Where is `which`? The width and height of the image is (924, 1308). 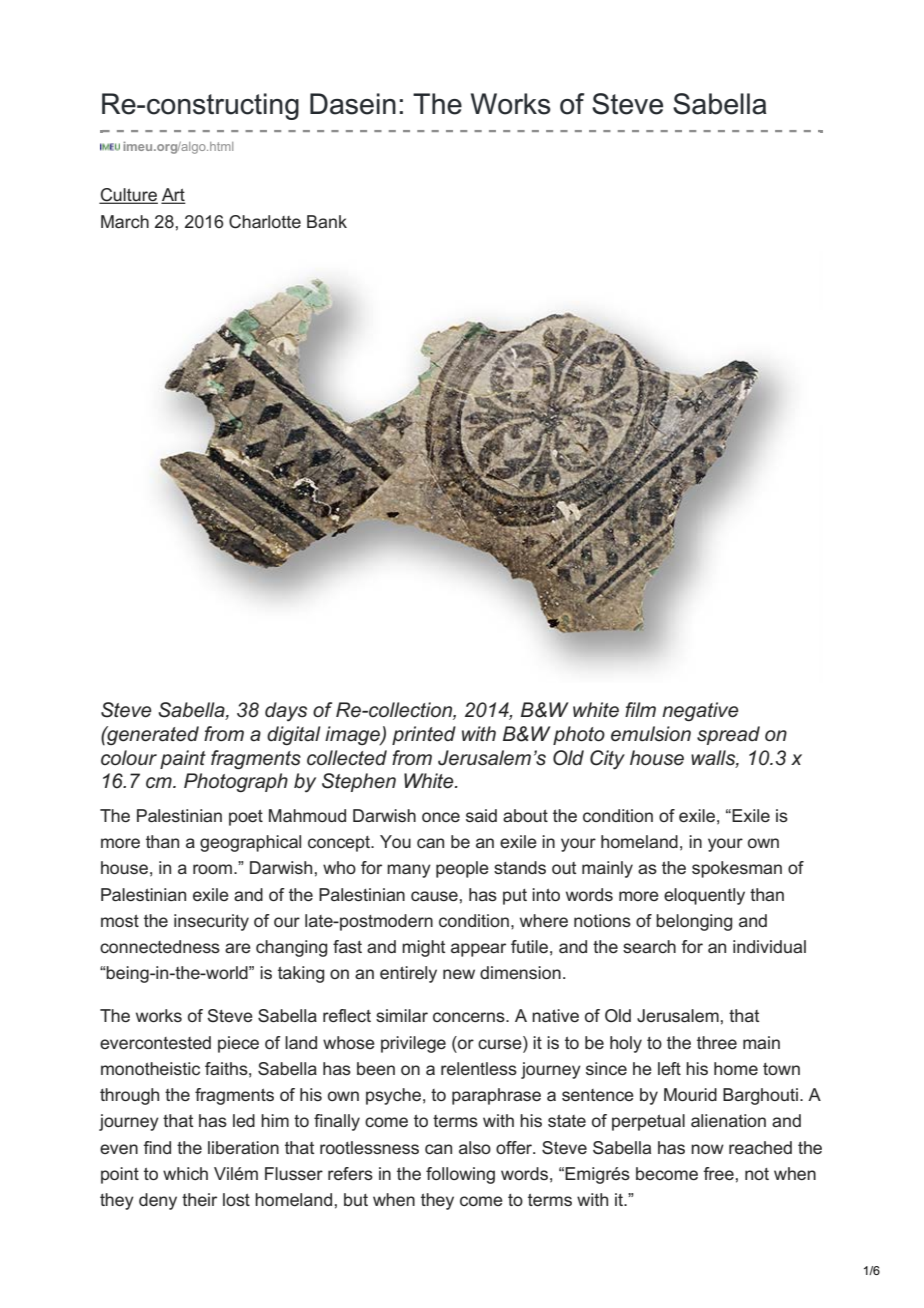 which is located at coordinates (185, 1173).
